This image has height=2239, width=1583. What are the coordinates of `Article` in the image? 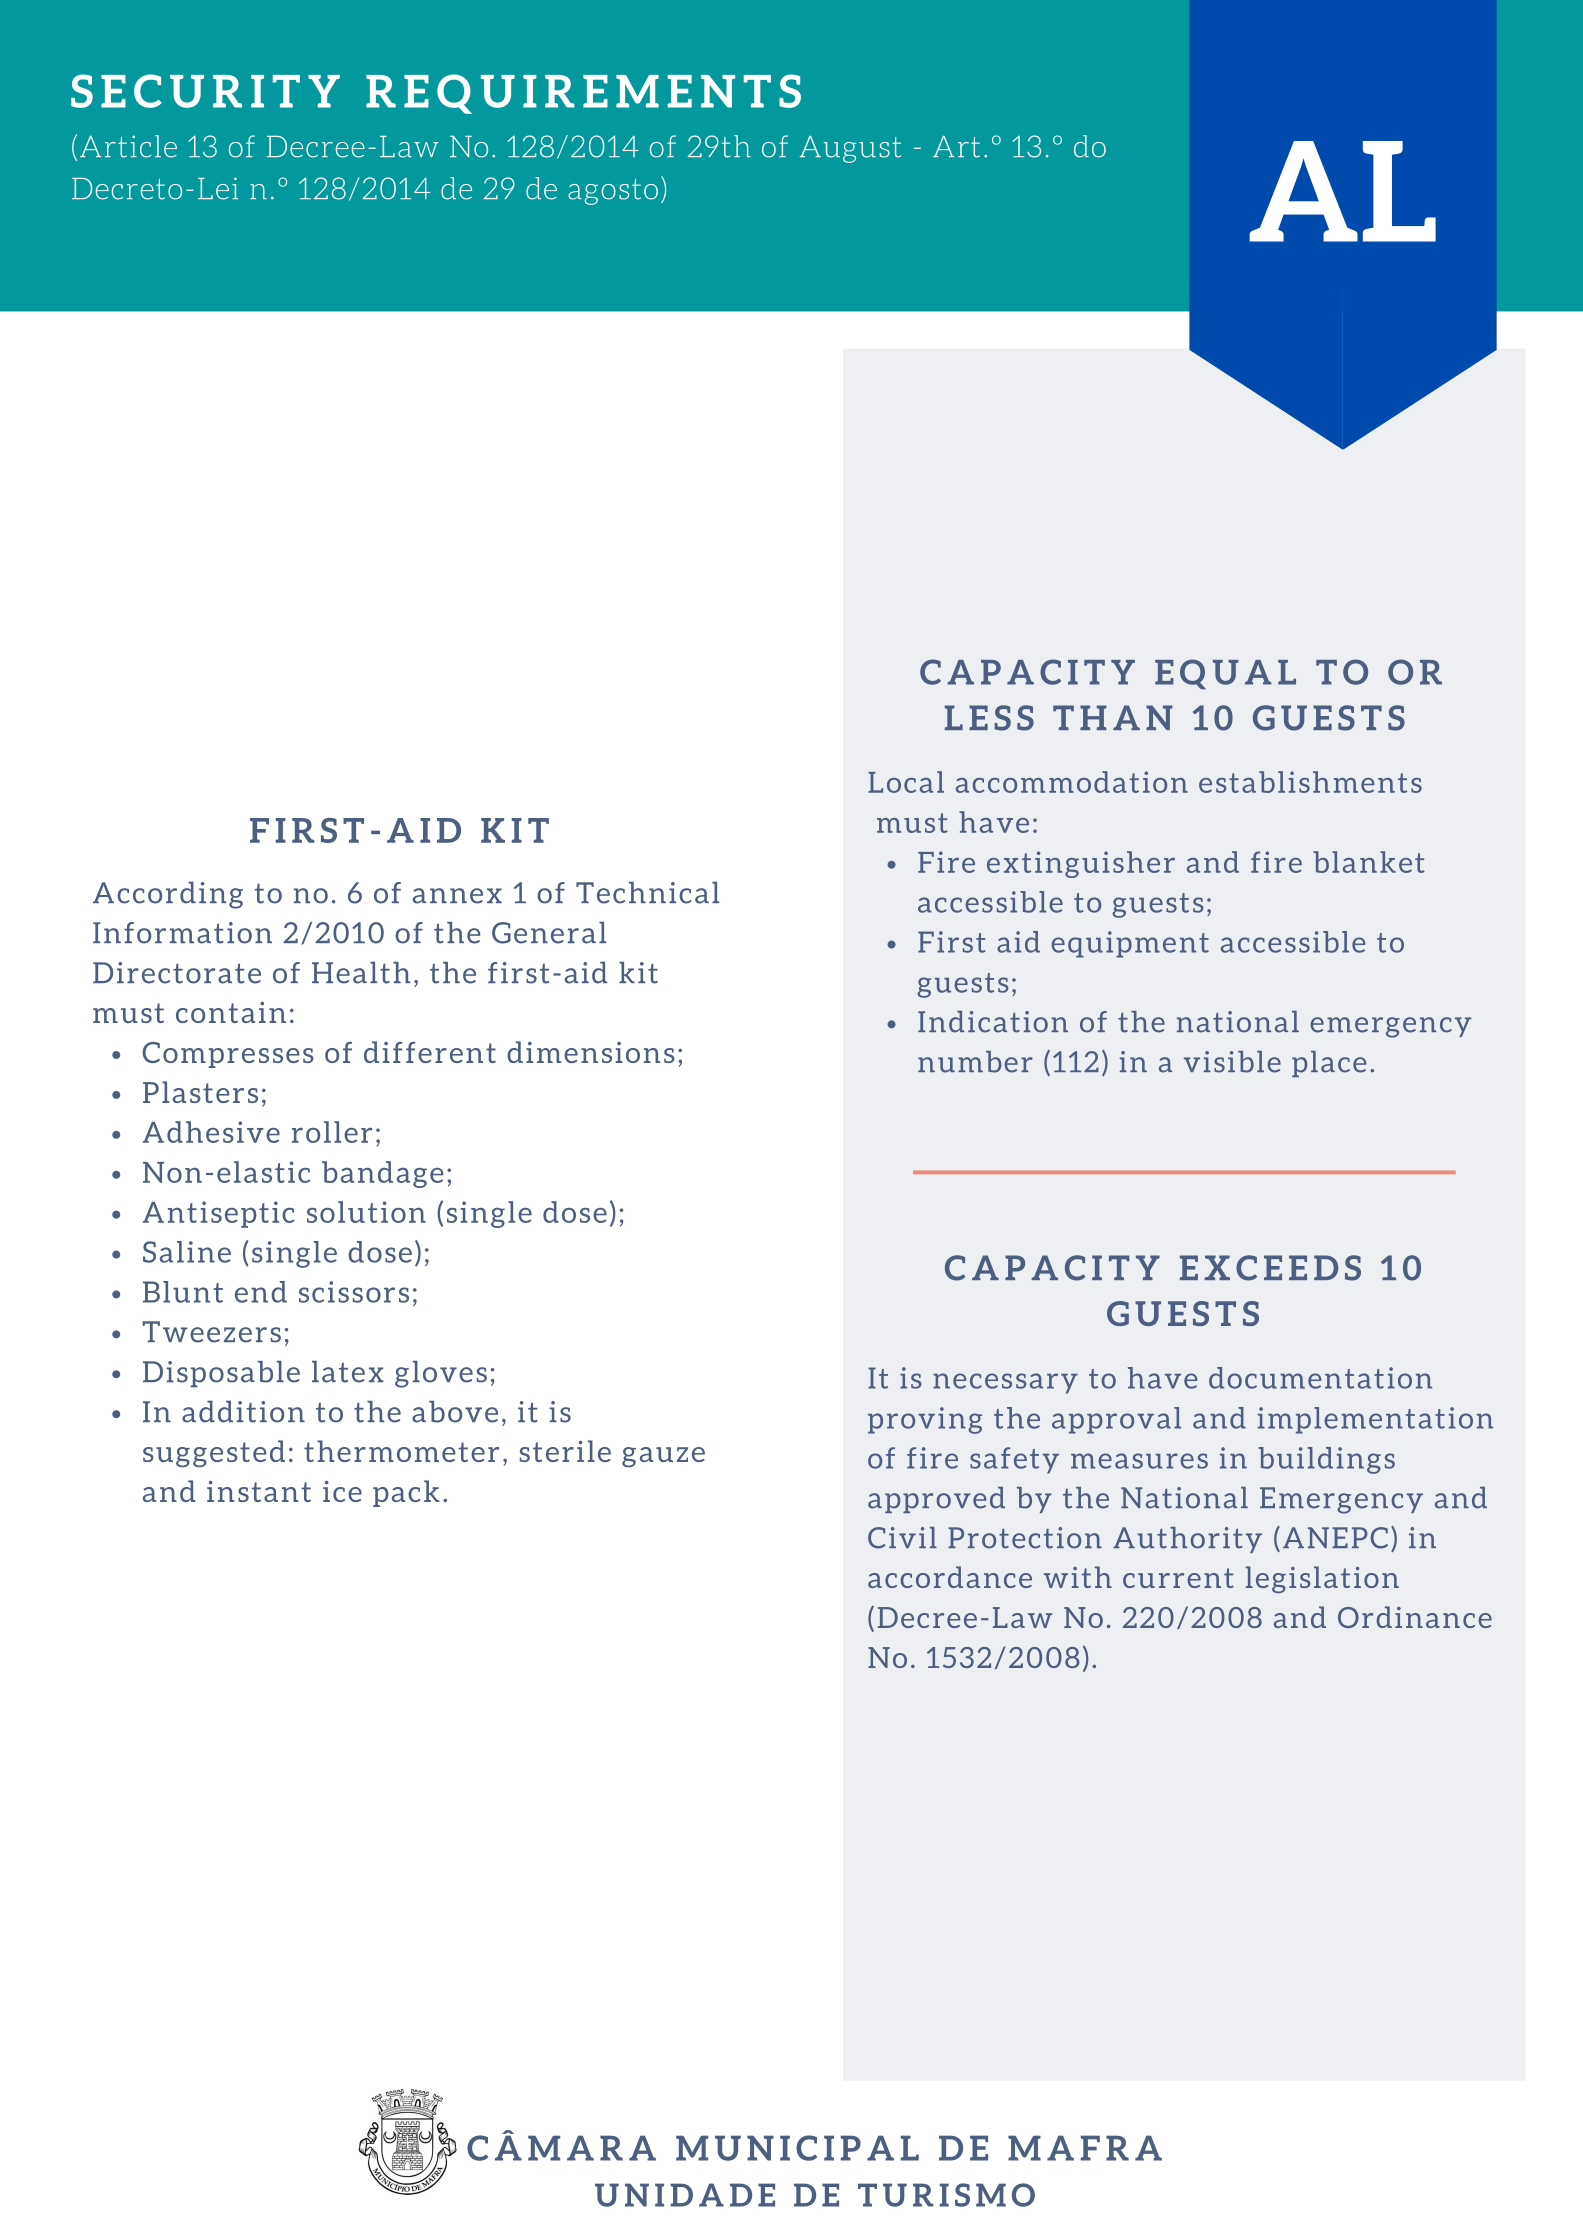 It's located at (128, 146).
